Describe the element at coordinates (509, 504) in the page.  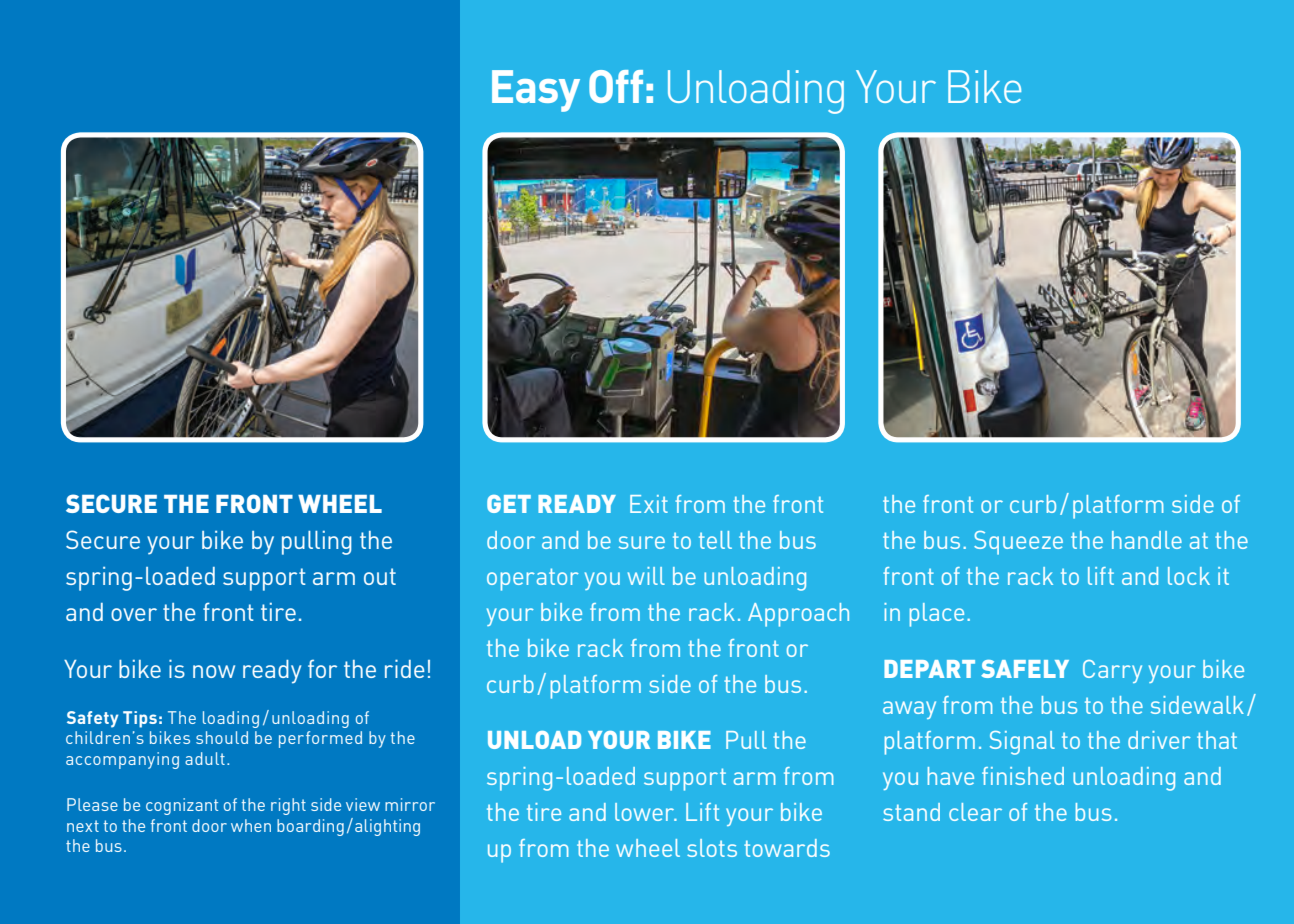
I see `GET` at that location.
